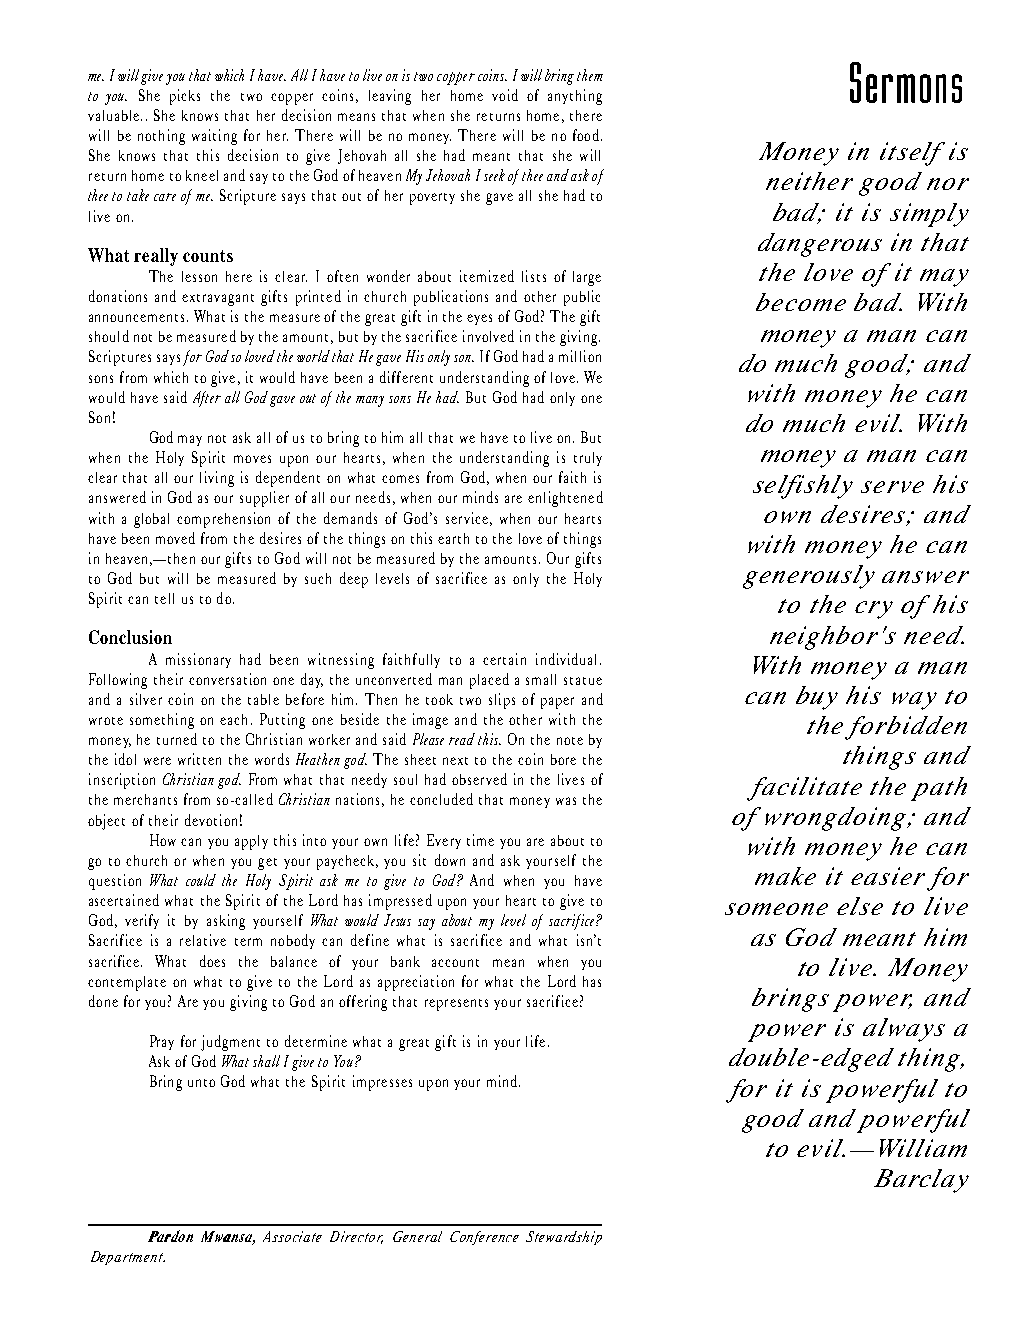 Image resolution: width=1027 pixels, height=1329 pixels. What do you see at coordinates (505, 95) in the page?
I see `void` at bounding box center [505, 95].
